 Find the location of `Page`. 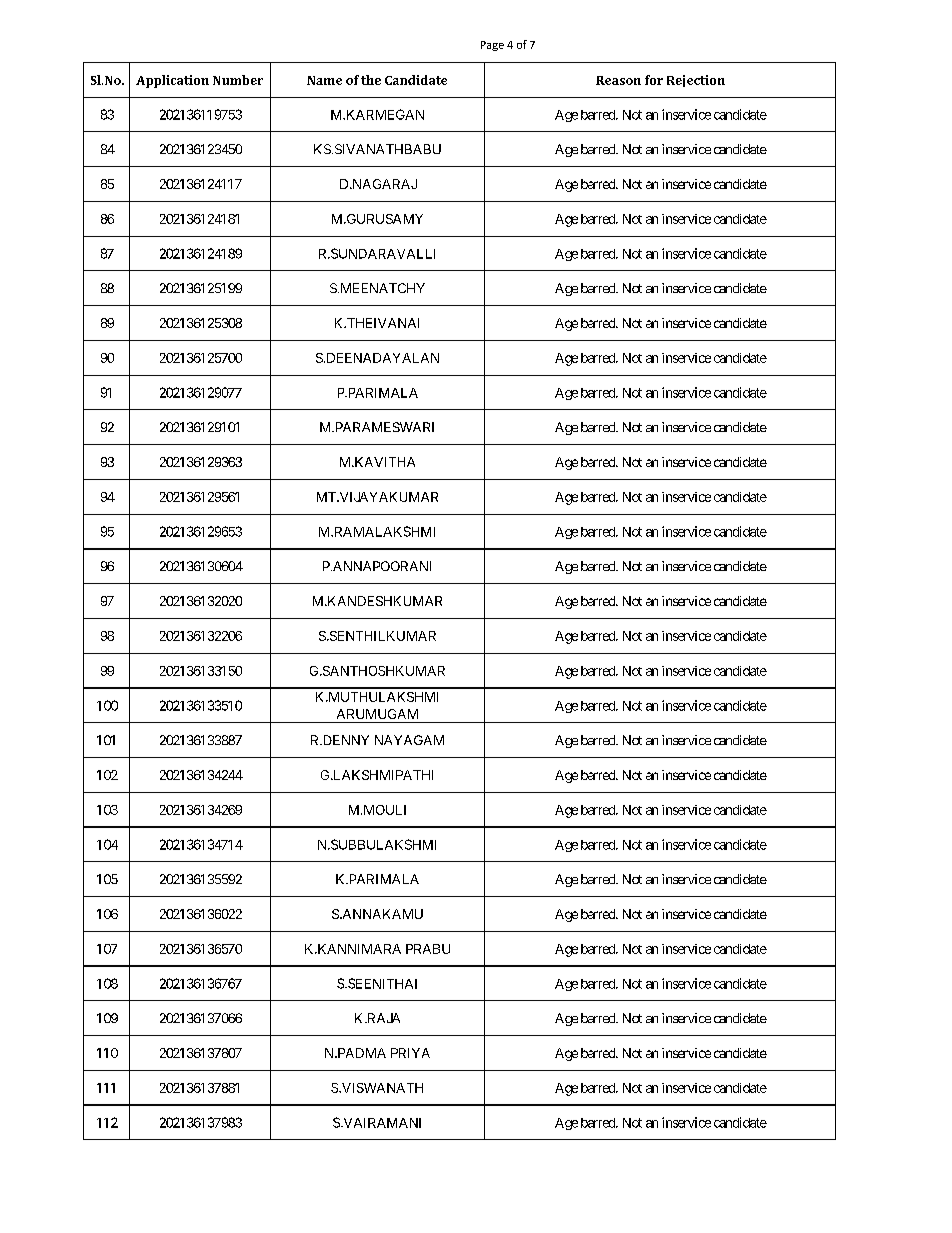

Page is located at coordinates (492, 46).
